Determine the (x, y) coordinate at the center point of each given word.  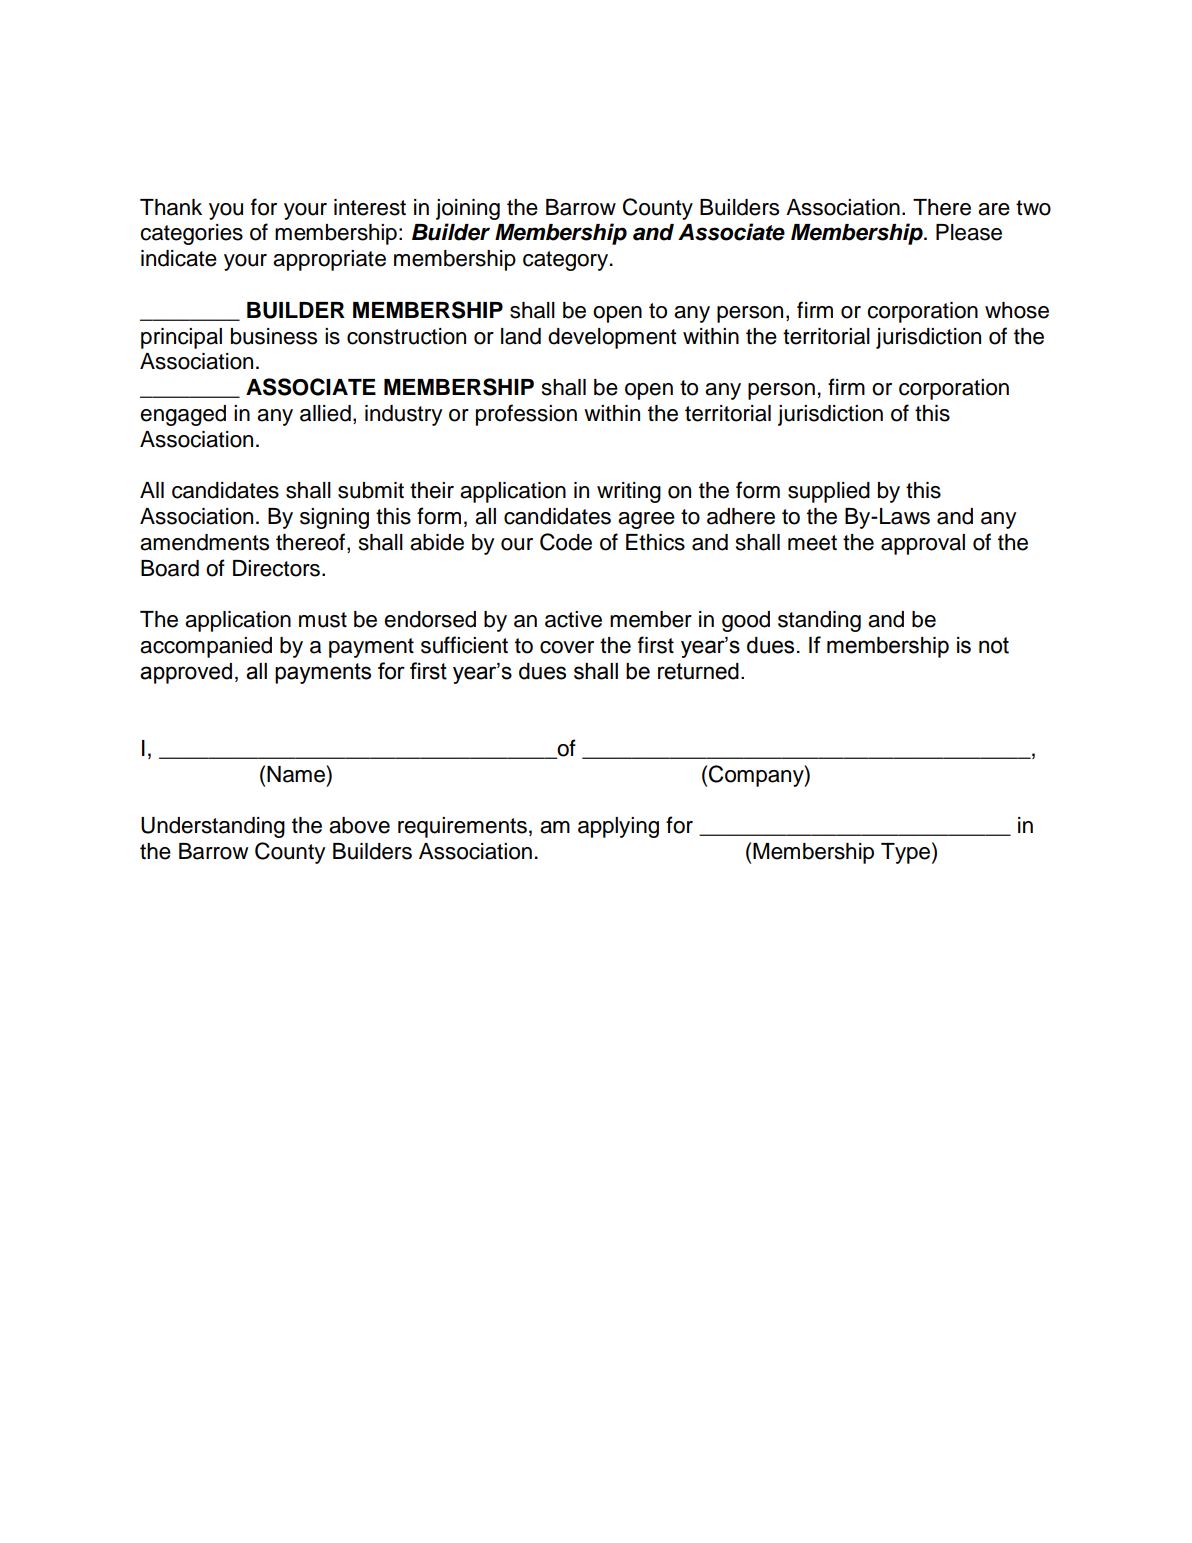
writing (629, 492)
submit (371, 490)
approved (186, 673)
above (359, 825)
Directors (276, 568)
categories (191, 234)
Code (566, 542)
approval (923, 544)
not (994, 645)
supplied (829, 492)
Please (969, 232)
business (274, 336)
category (565, 261)
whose (1017, 310)
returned (698, 671)
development (612, 338)
